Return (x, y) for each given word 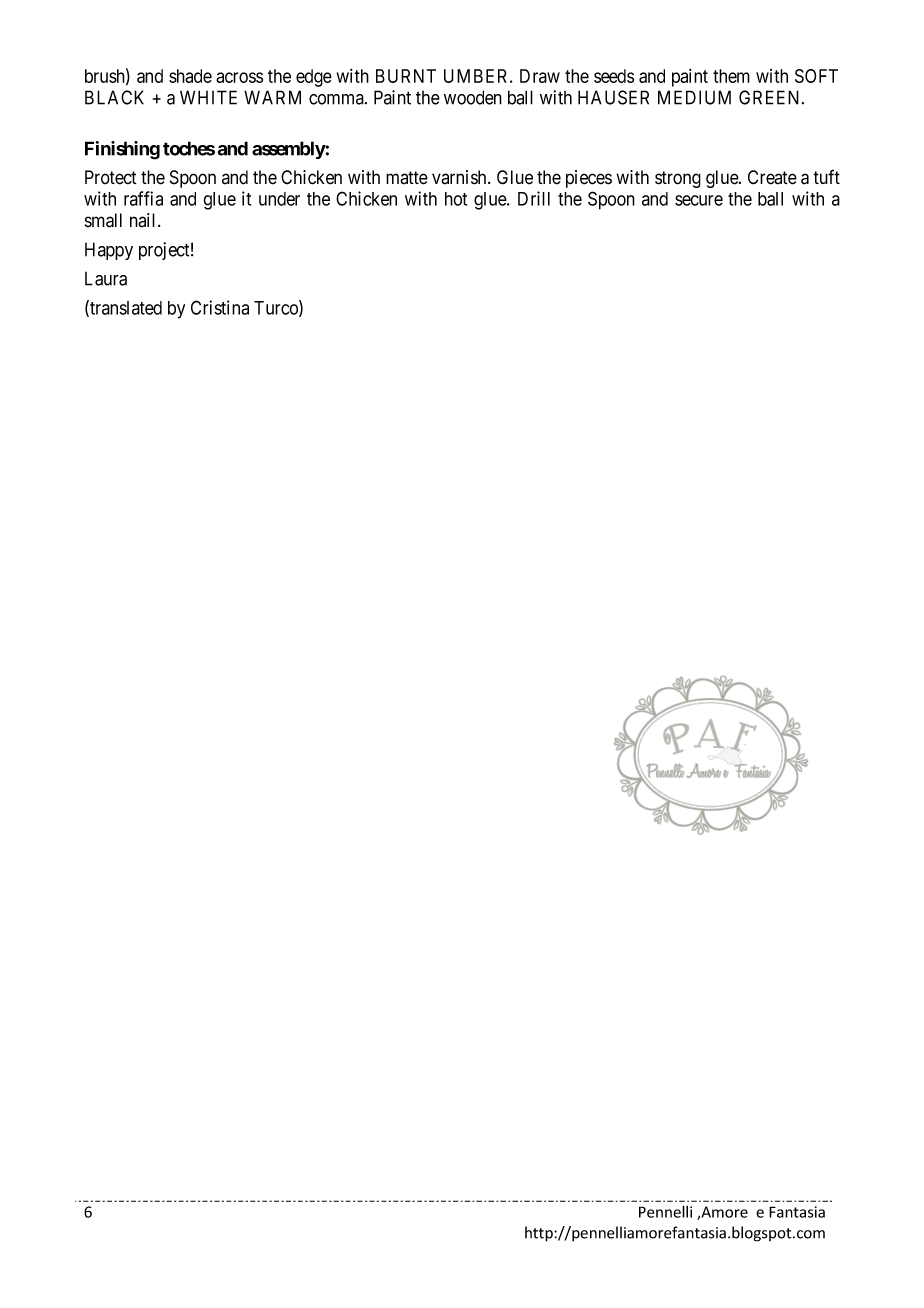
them (731, 76)
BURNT (406, 76)
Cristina (220, 307)
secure (699, 200)
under (279, 199)
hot (456, 199)
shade (190, 76)
